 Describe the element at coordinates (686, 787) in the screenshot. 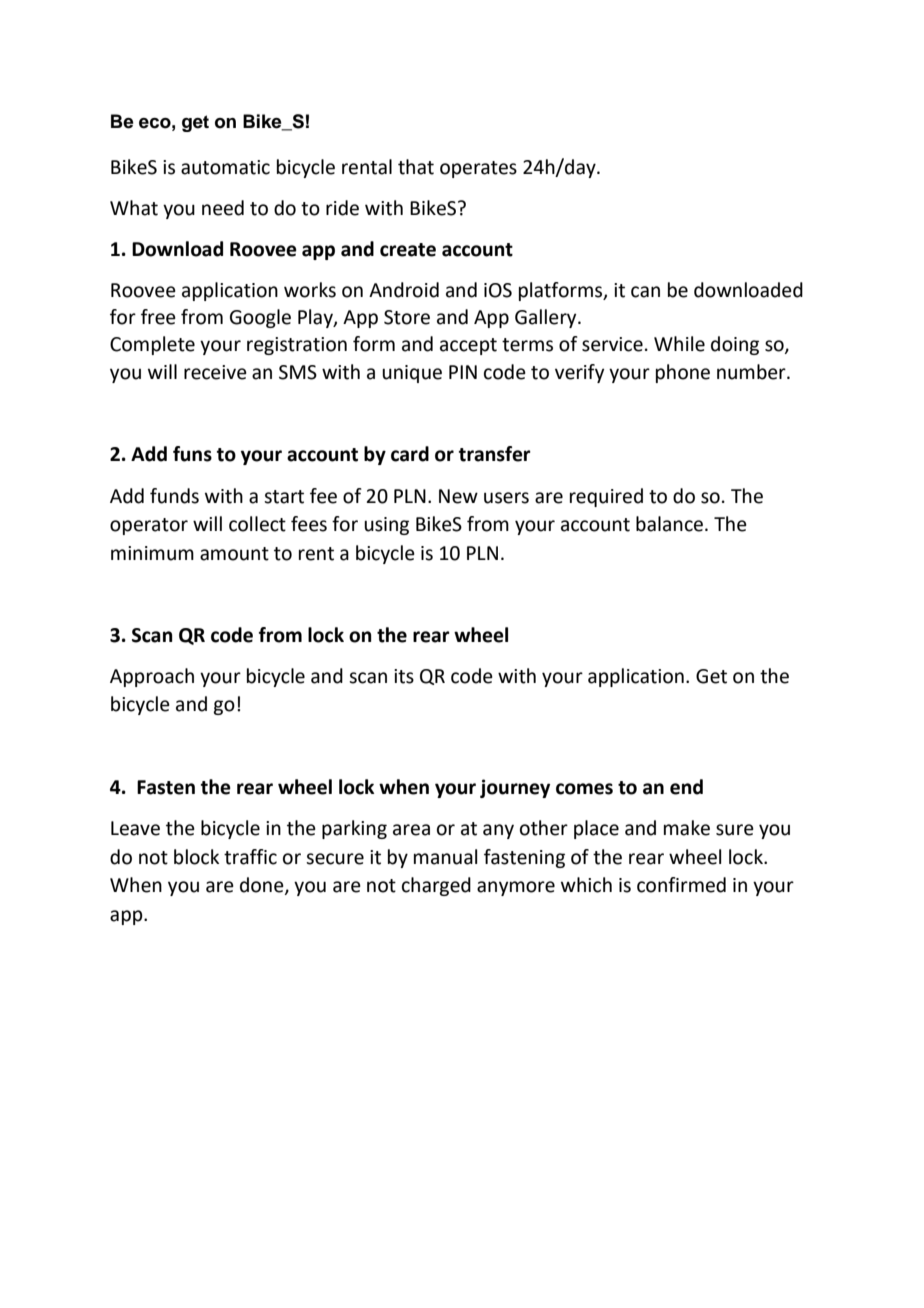

I see `end` at that location.
